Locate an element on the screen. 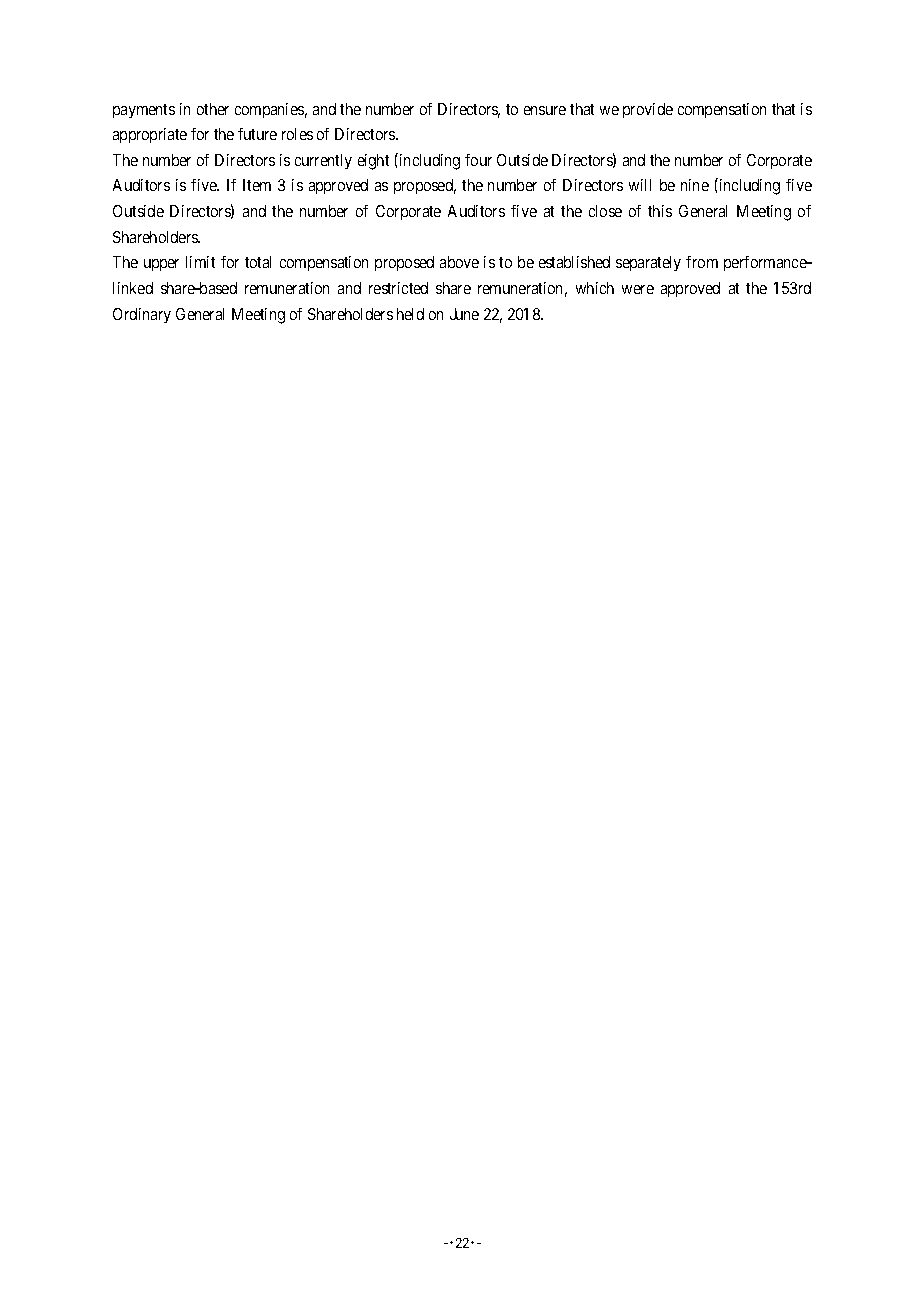  provide is located at coordinates (648, 110).
